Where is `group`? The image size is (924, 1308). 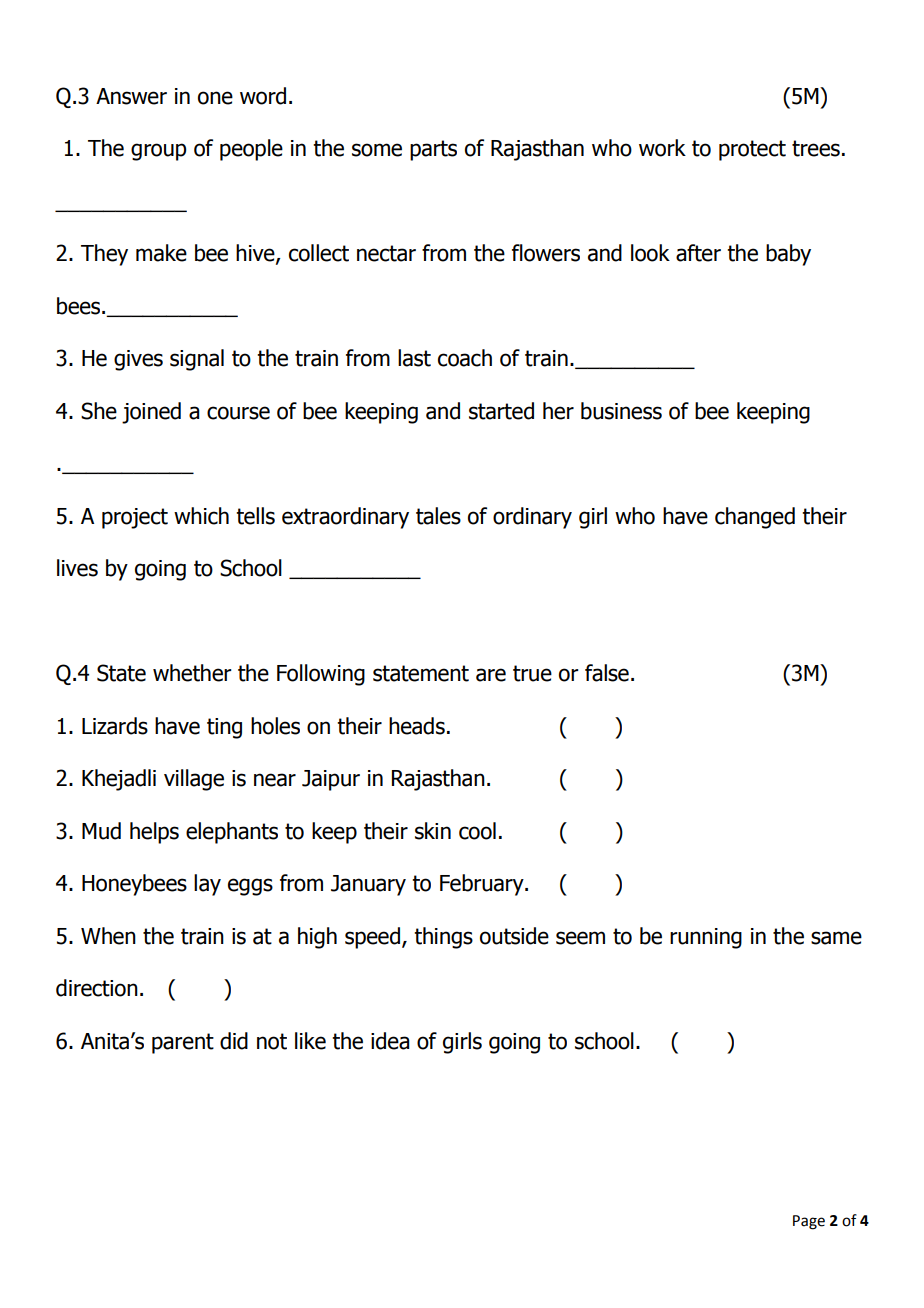 group is located at coordinates (158, 152).
